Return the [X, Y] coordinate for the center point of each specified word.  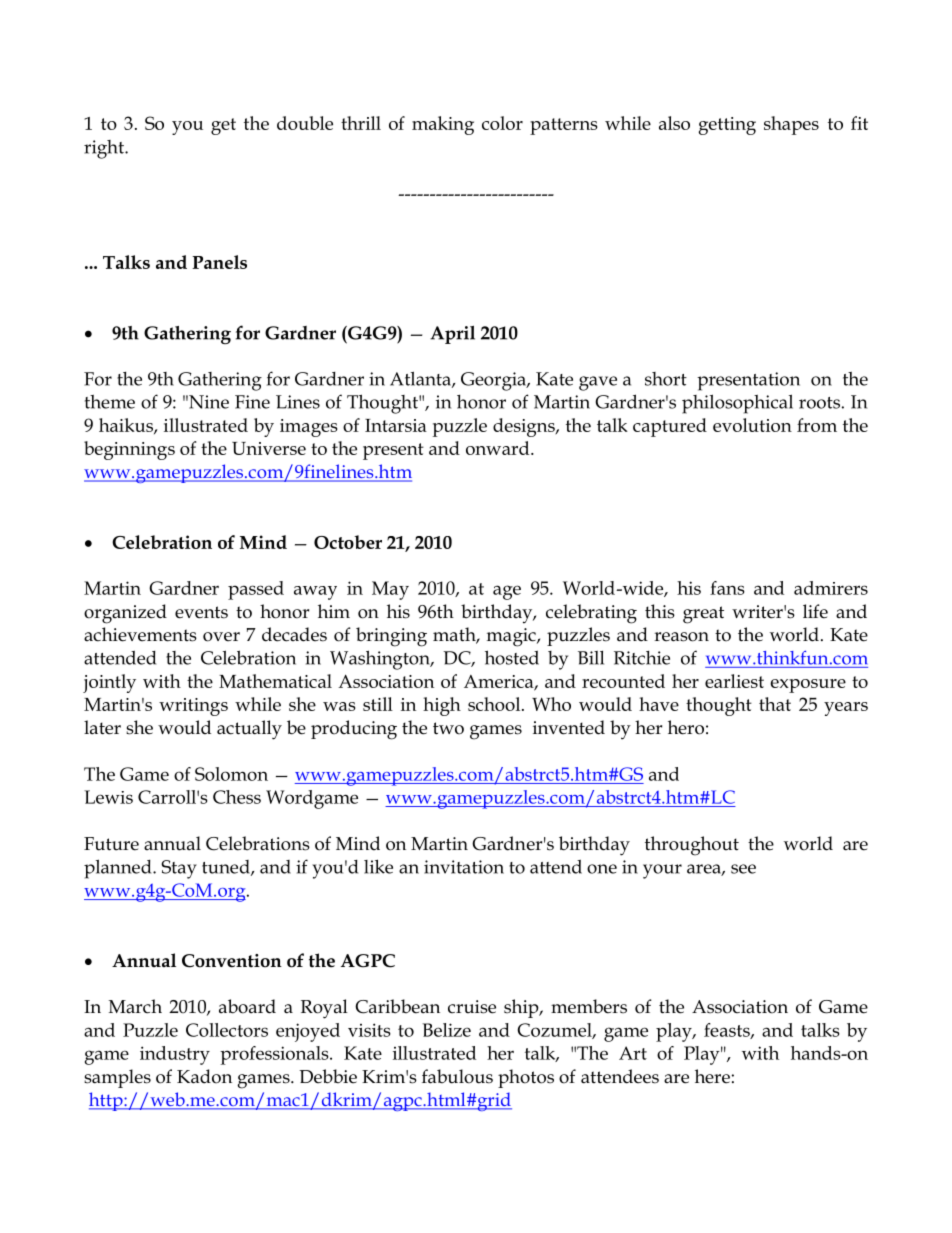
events [201, 612]
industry [175, 1055]
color [502, 123]
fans [727, 588]
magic [512, 637]
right [105, 149]
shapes [791, 125]
